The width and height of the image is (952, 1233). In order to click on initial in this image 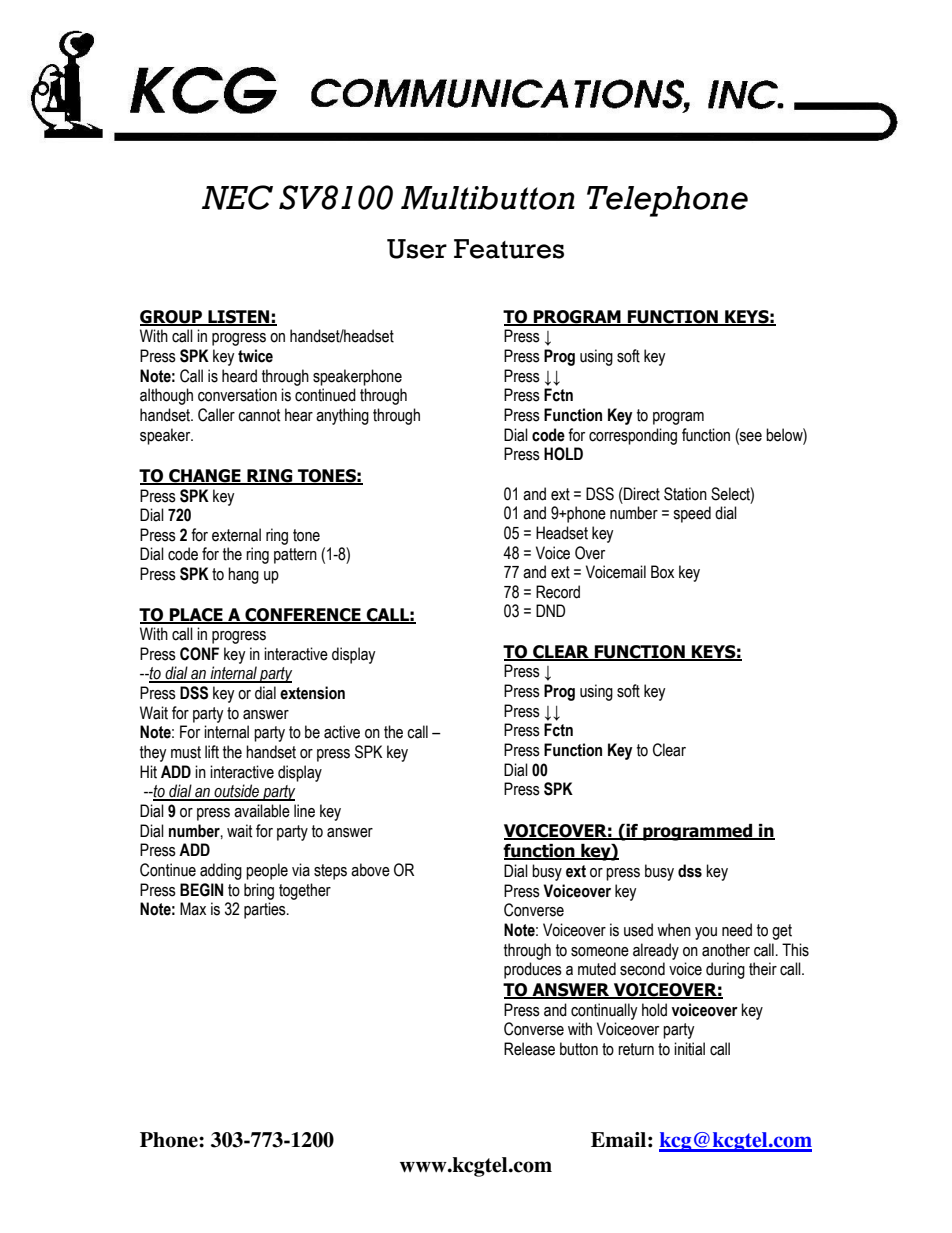, I will do `click(689, 1049)`.
